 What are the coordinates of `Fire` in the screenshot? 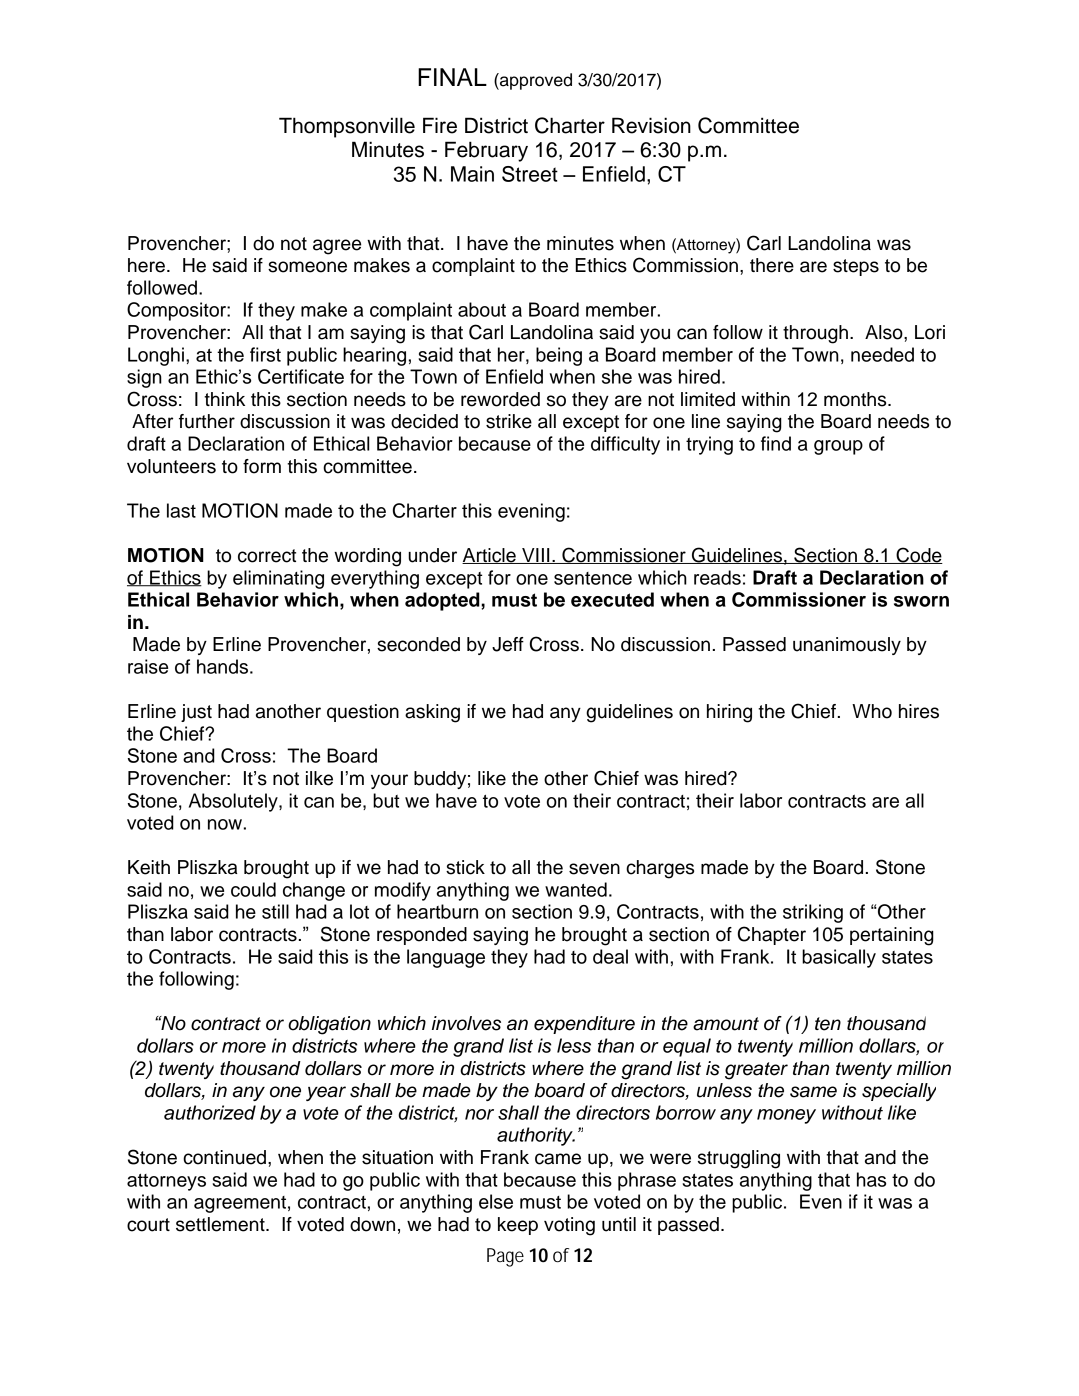 It's located at (440, 125).
